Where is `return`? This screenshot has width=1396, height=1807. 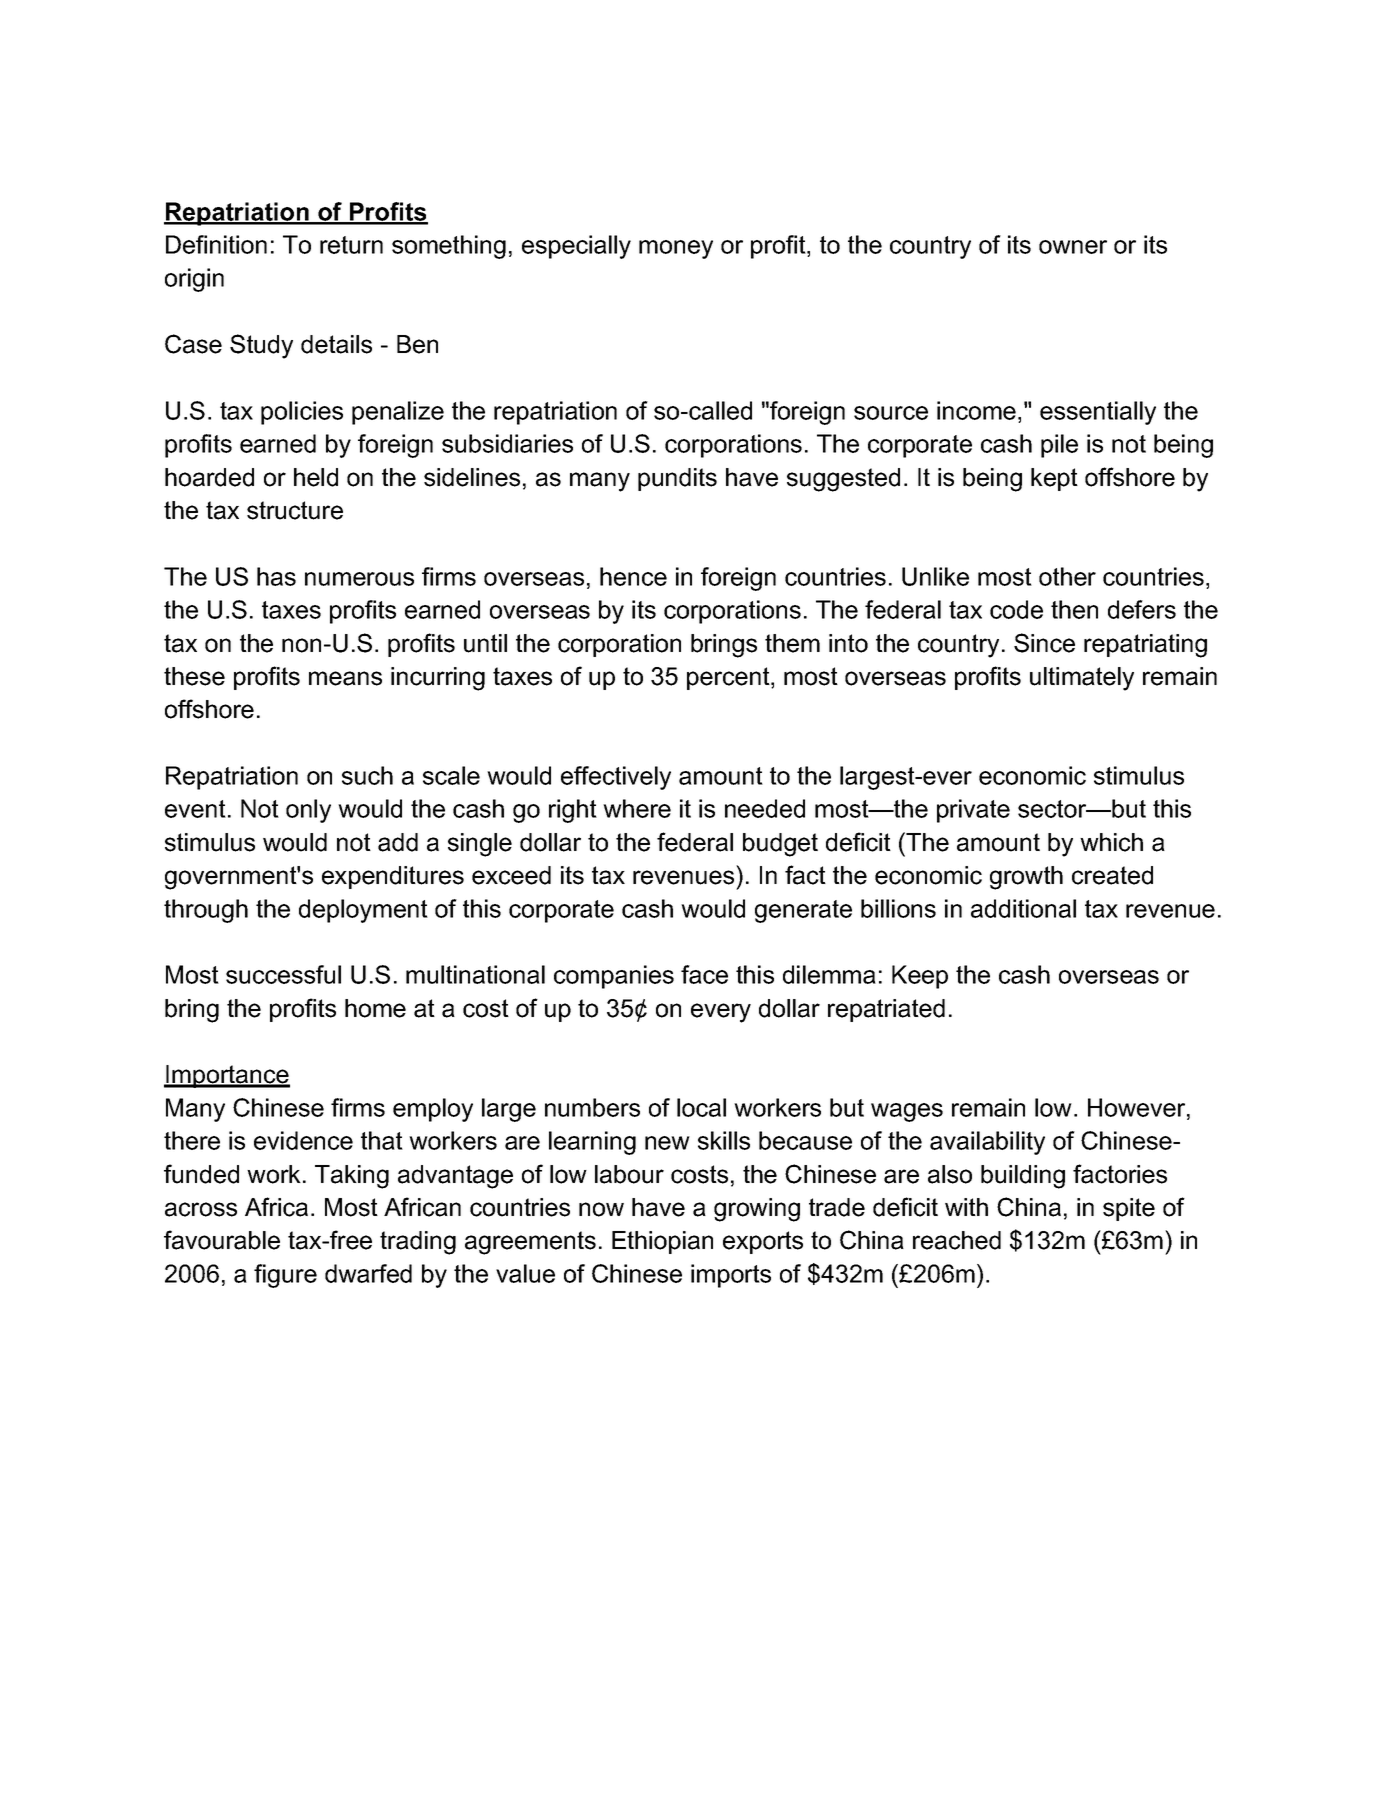
return is located at coordinates (351, 245).
